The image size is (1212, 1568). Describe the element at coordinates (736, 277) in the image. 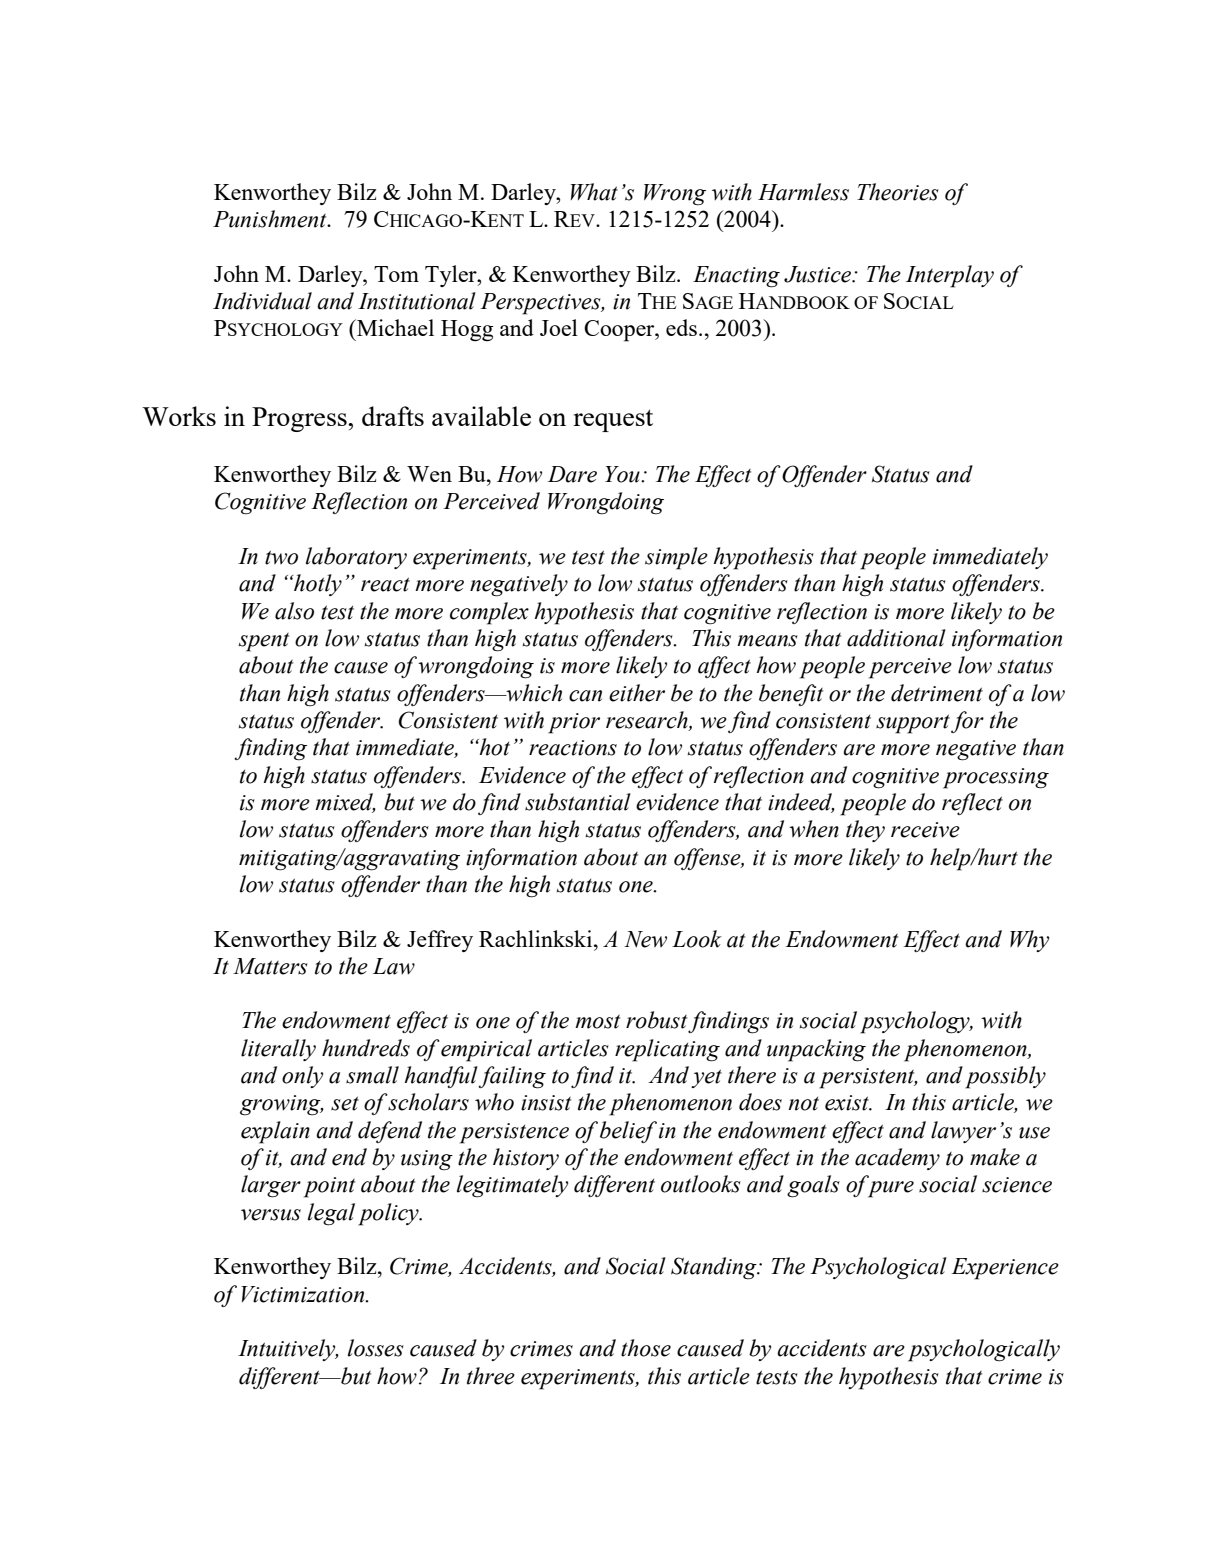

I see `Enacting` at that location.
